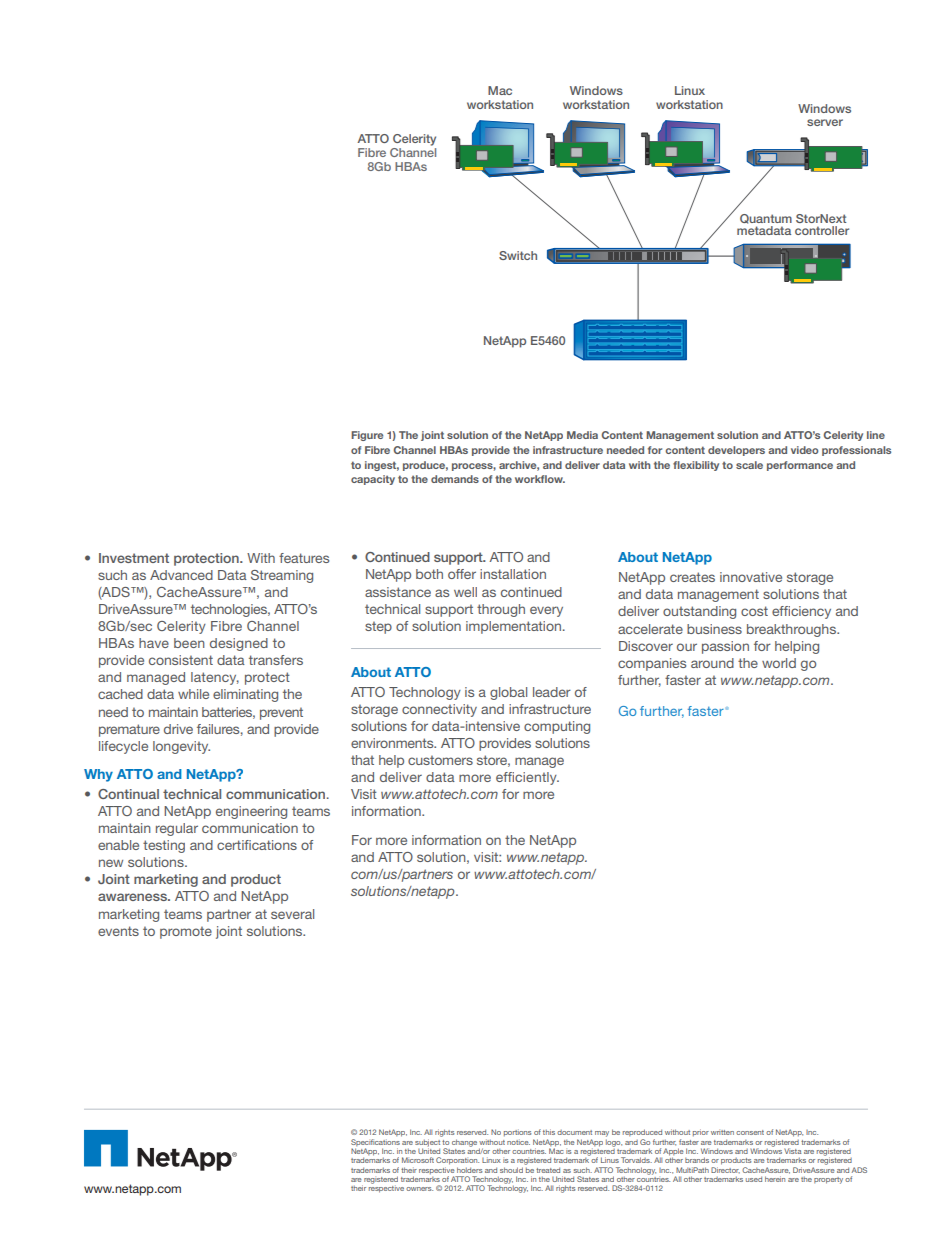  What do you see at coordinates (779, 663) in the screenshot?
I see `world` at bounding box center [779, 663].
